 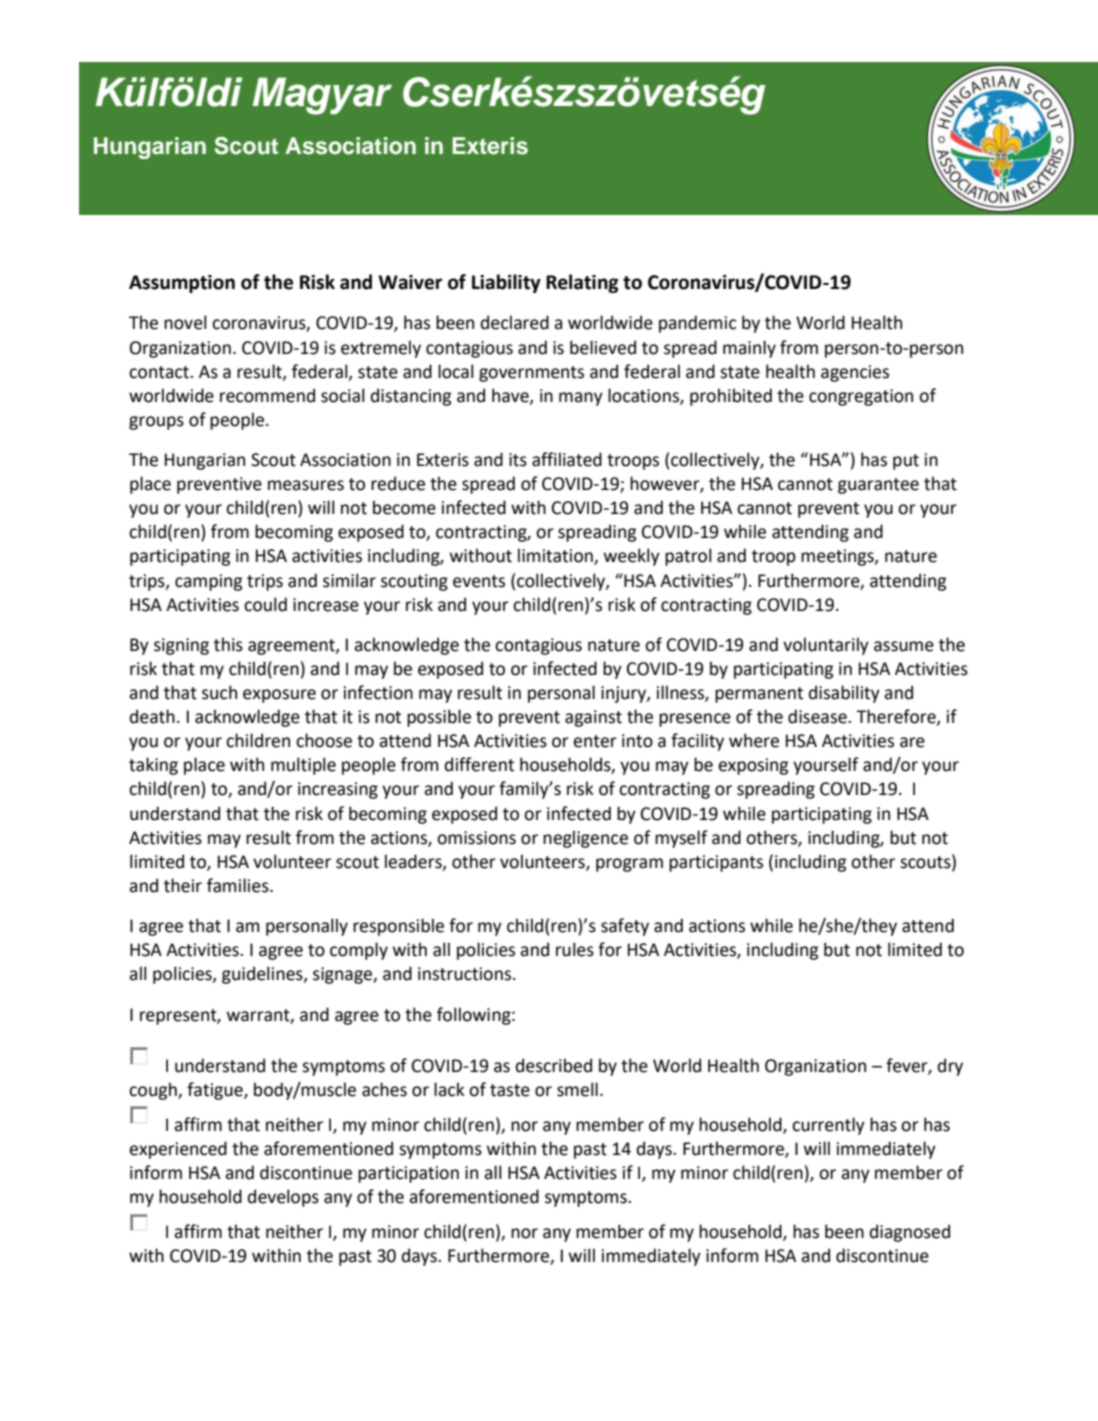 What do you see at coordinates (283, 1198) in the screenshot?
I see `develops` at bounding box center [283, 1198].
